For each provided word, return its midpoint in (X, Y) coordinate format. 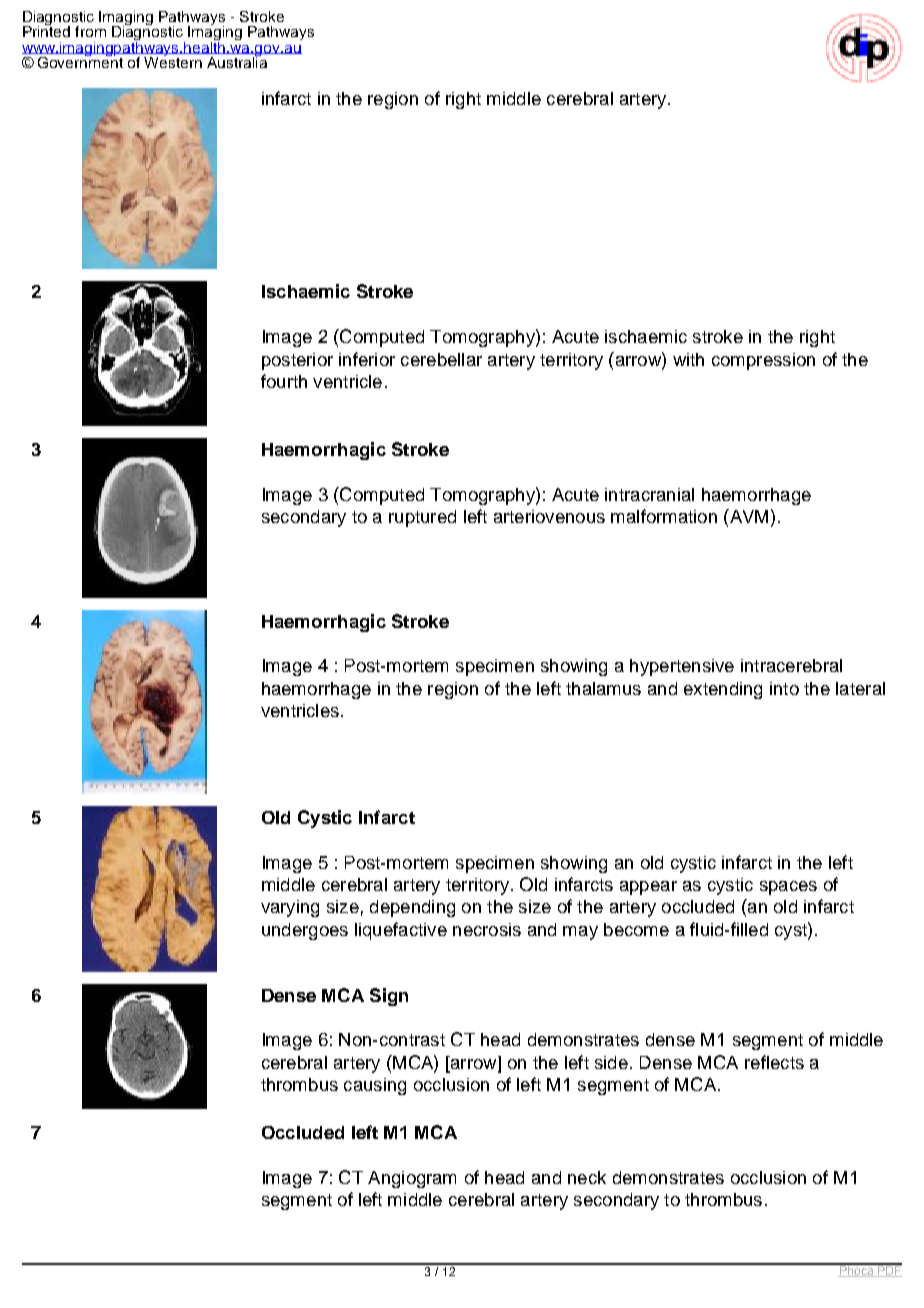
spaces (788, 888)
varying (290, 908)
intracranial (649, 494)
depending (412, 908)
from (90, 31)
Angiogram (412, 1179)
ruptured (422, 518)
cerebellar (441, 359)
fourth (284, 381)
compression (763, 361)
